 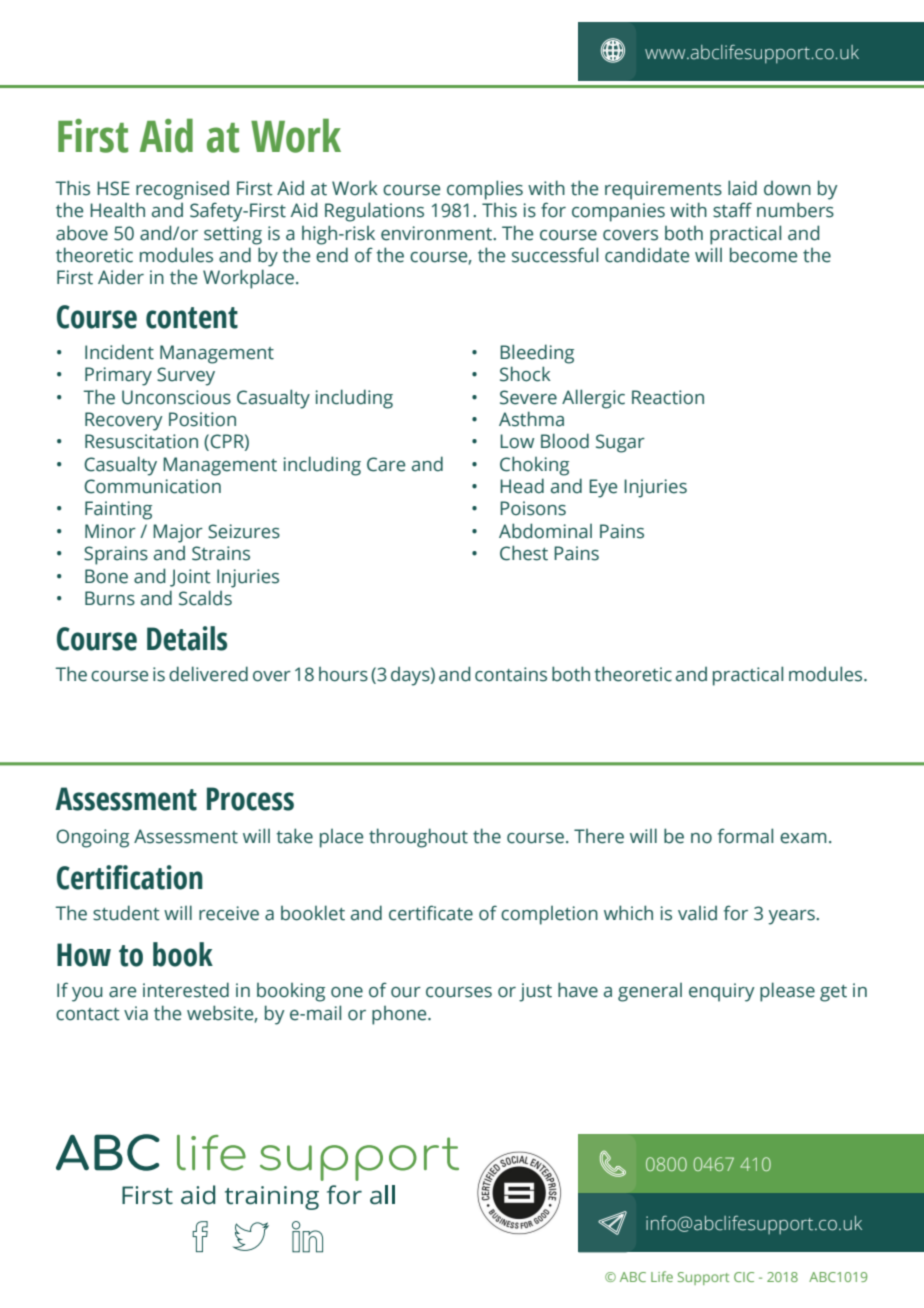 What do you see at coordinates (603, 488) in the screenshot?
I see `Eye` at bounding box center [603, 488].
